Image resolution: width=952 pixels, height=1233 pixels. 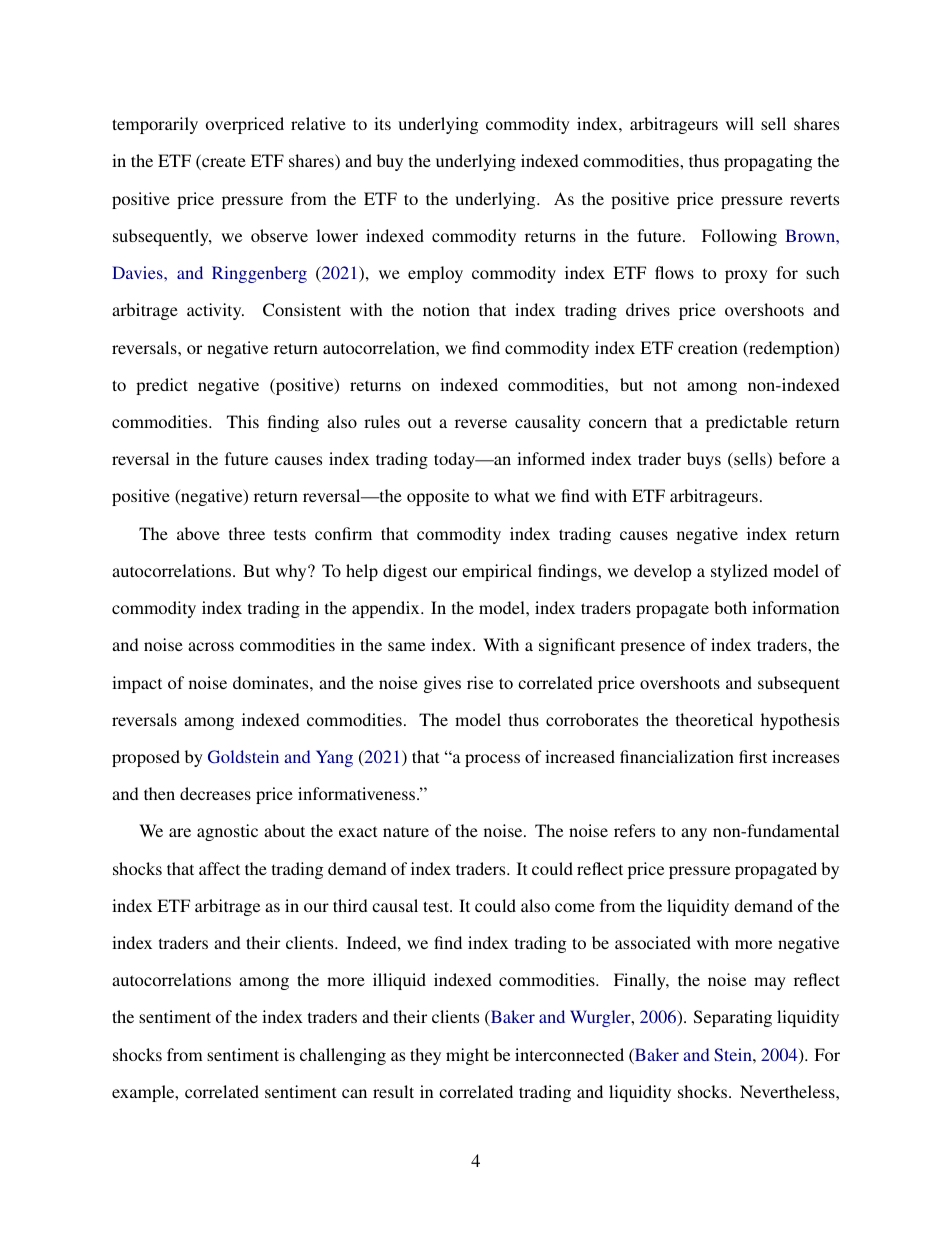 I want to click on challenging, so click(x=343, y=1056).
